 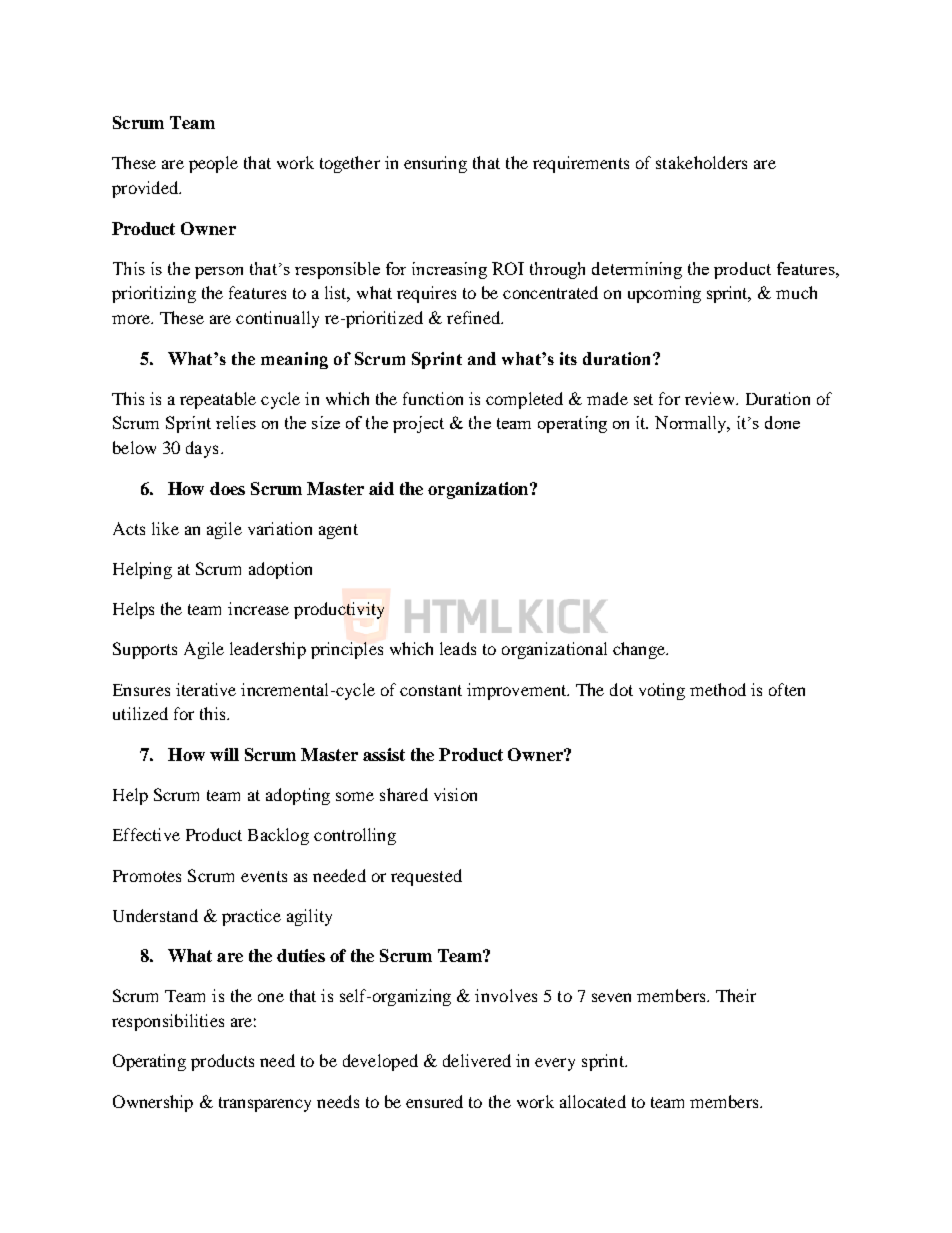 What do you see at coordinates (381, 488) in the image?
I see `aid` at bounding box center [381, 488].
